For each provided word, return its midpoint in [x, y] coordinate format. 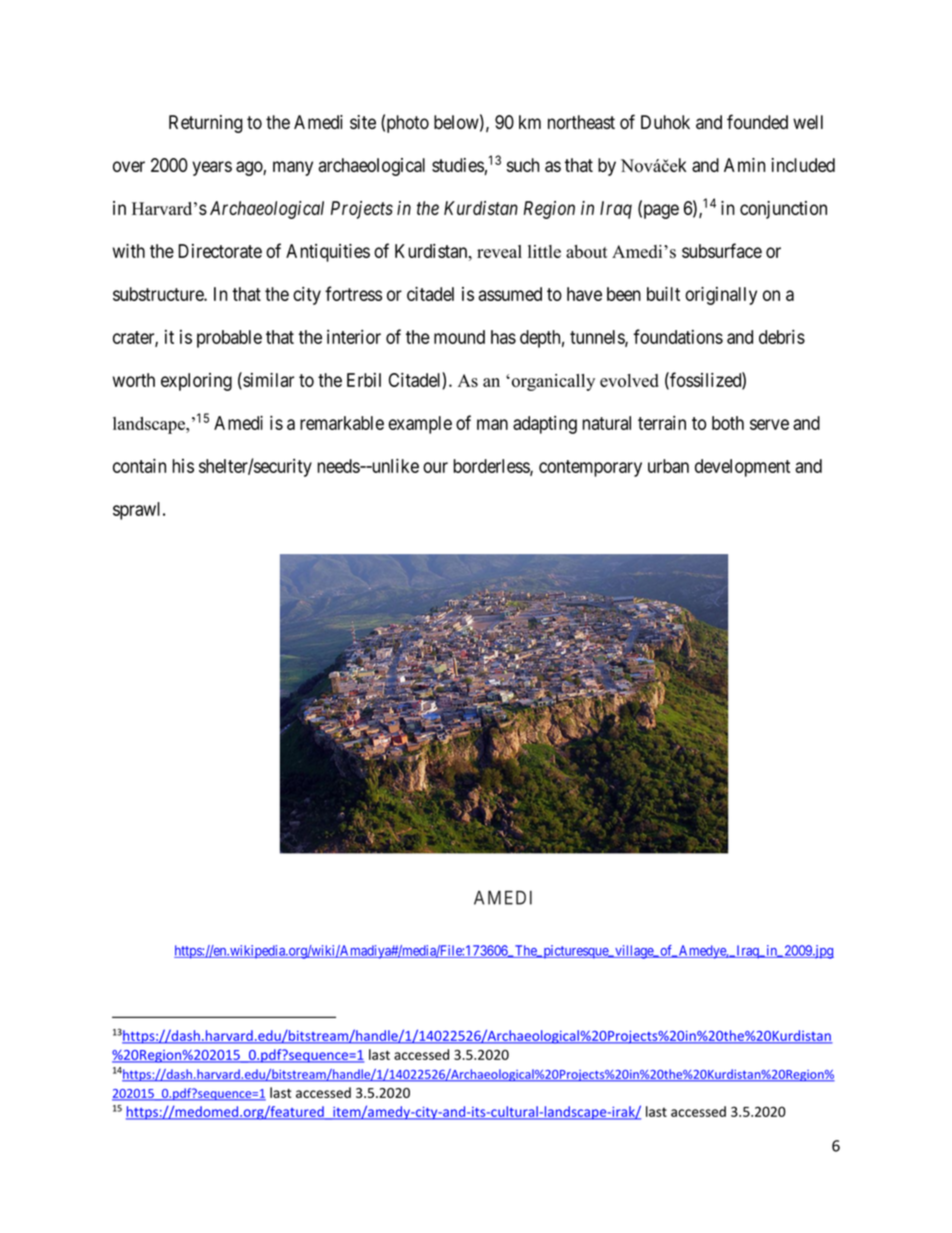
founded [757, 121]
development [742, 468]
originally [721, 296]
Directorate [220, 251]
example [420, 425]
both [728, 423]
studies [458, 165]
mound [459, 337]
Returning [206, 124]
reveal [499, 251]
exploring [196, 382]
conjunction [783, 210]
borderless [492, 467]
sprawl [138, 511]
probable [229, 339]
